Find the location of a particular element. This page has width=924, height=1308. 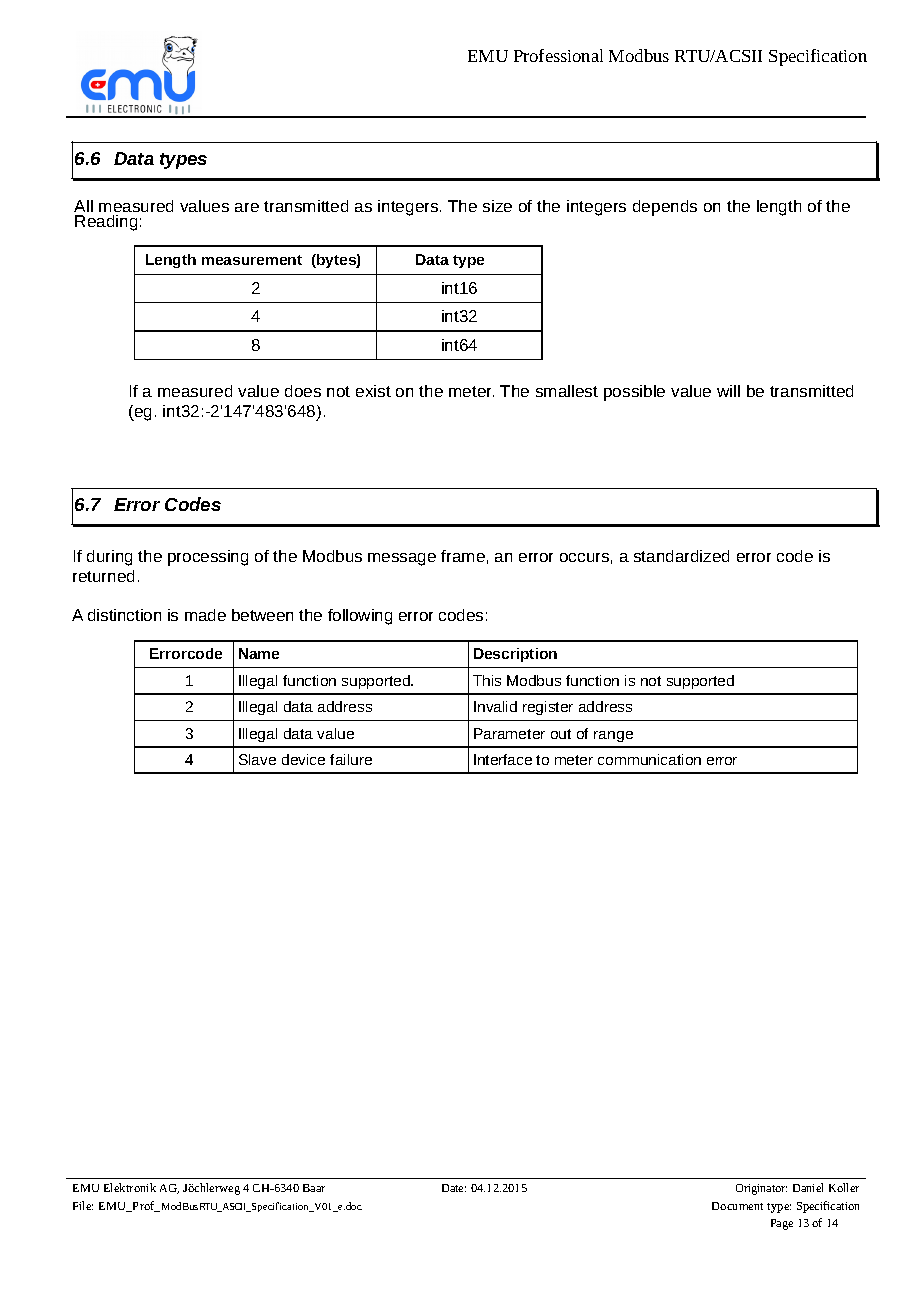

Reading is located at coordinates (106, 223).
